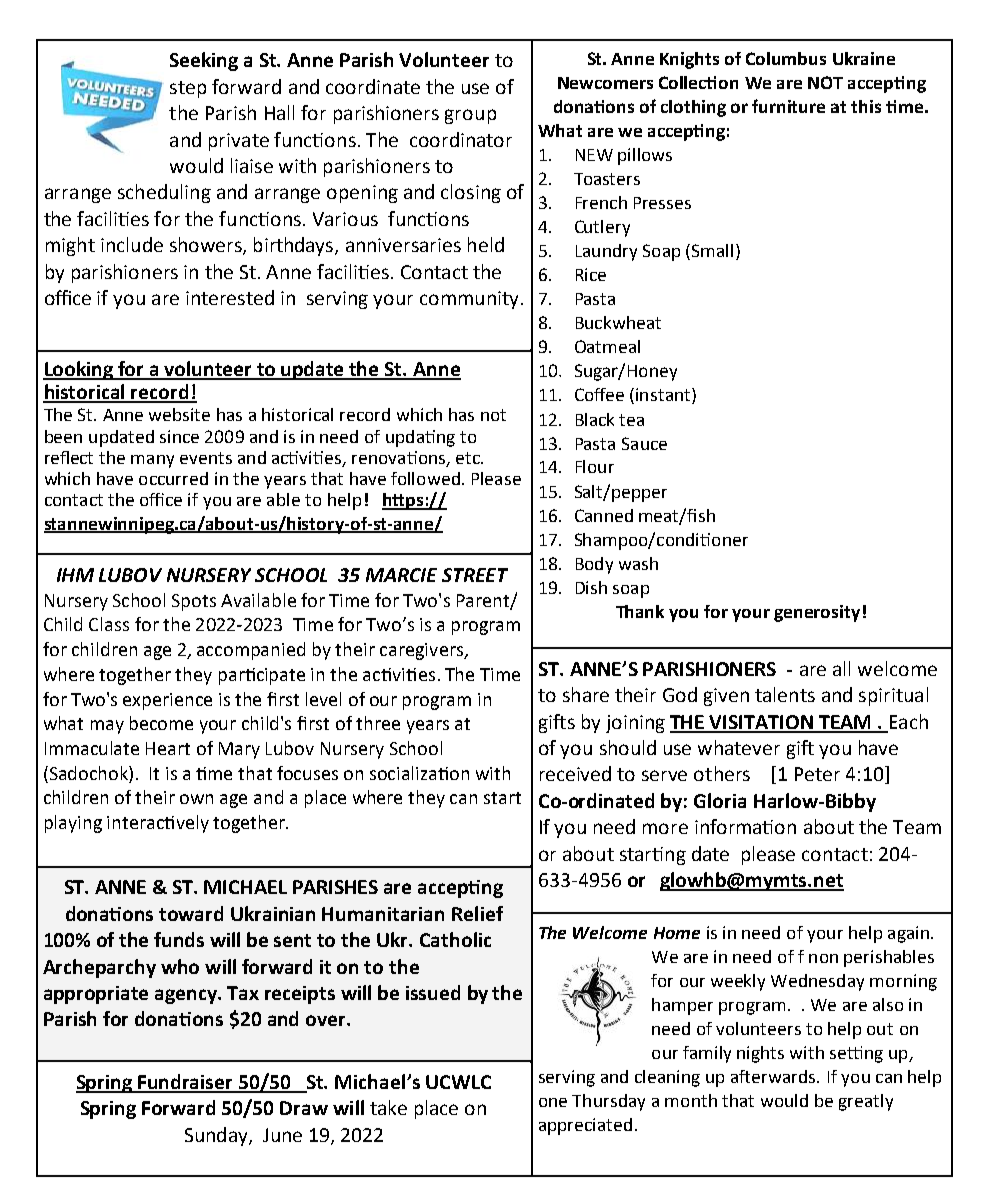  Describe the element at coordinates (186, 1083) in the screenshot. I see `Fundraiser` at that location.
